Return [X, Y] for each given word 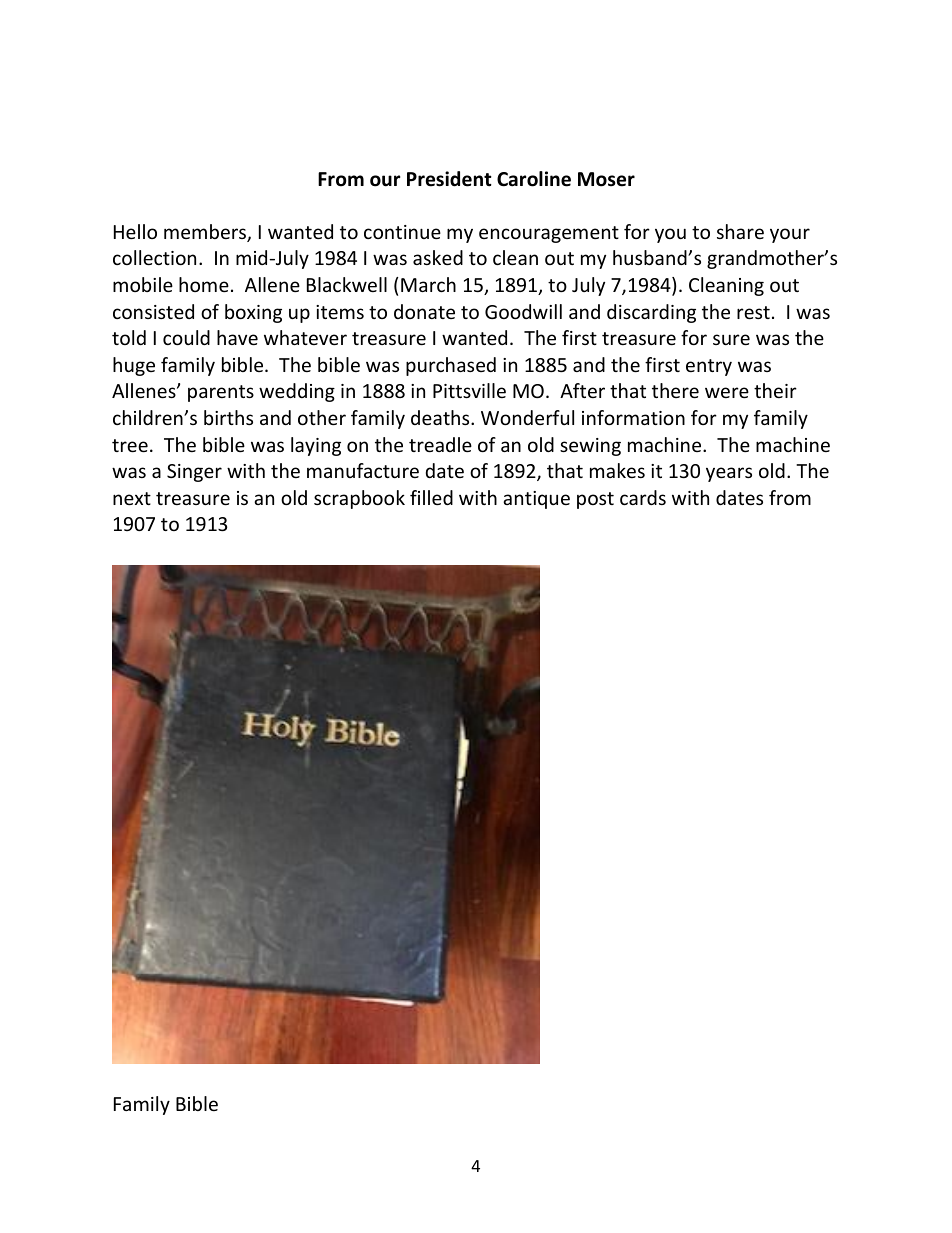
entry [709, 367]
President [449, 179]
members [206, 233]
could [186, 337]
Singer [194, 473]
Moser [606, 179]
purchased [451, 366]
